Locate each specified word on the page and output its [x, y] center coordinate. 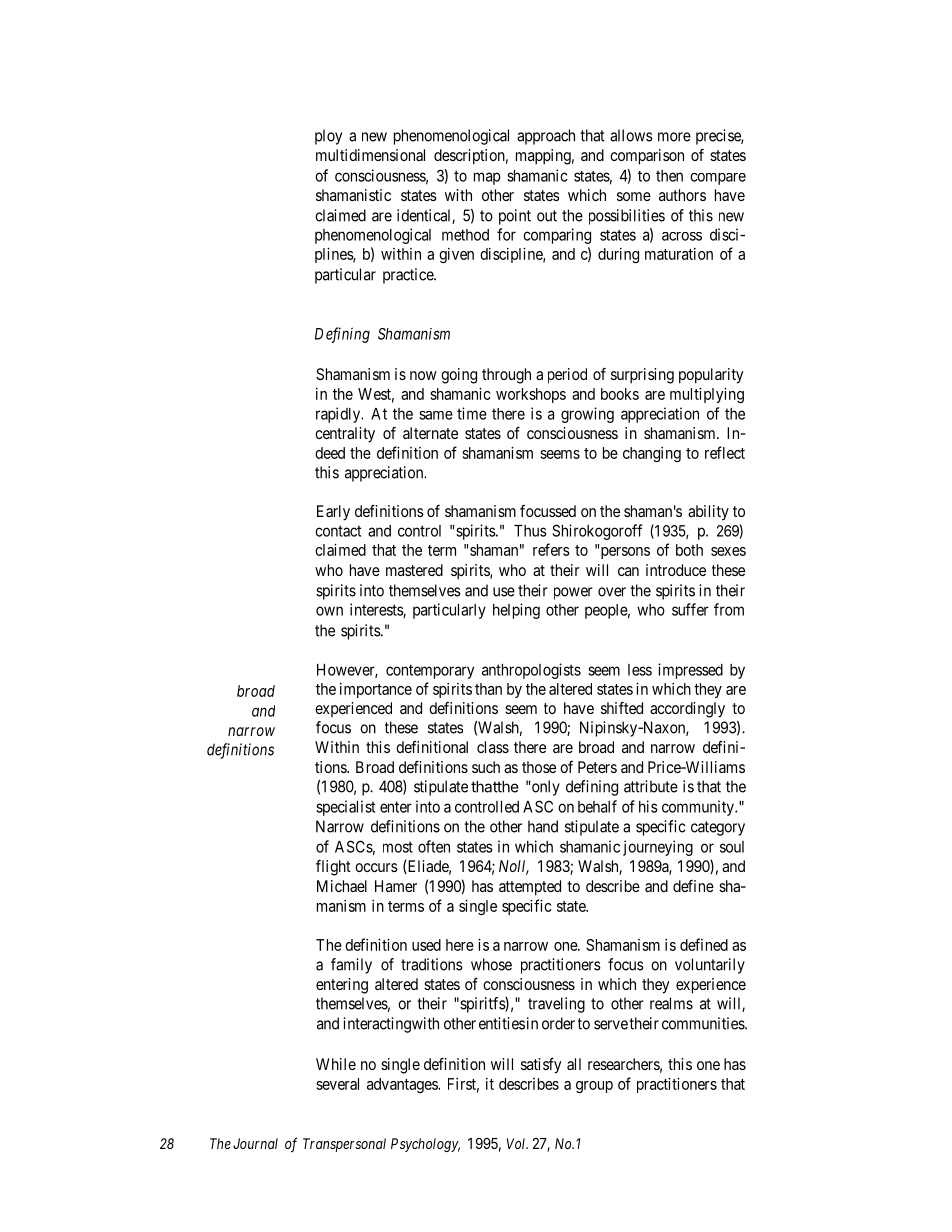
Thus [530, 531]
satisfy [541, 1066]
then [669, 176]
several [337, 1084]
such [486, 767]
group [594, 1087]
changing [652, 454]
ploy [328, 137]
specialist [345, 808]
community [699, 808]
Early [333, 513]
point [515, 217]
